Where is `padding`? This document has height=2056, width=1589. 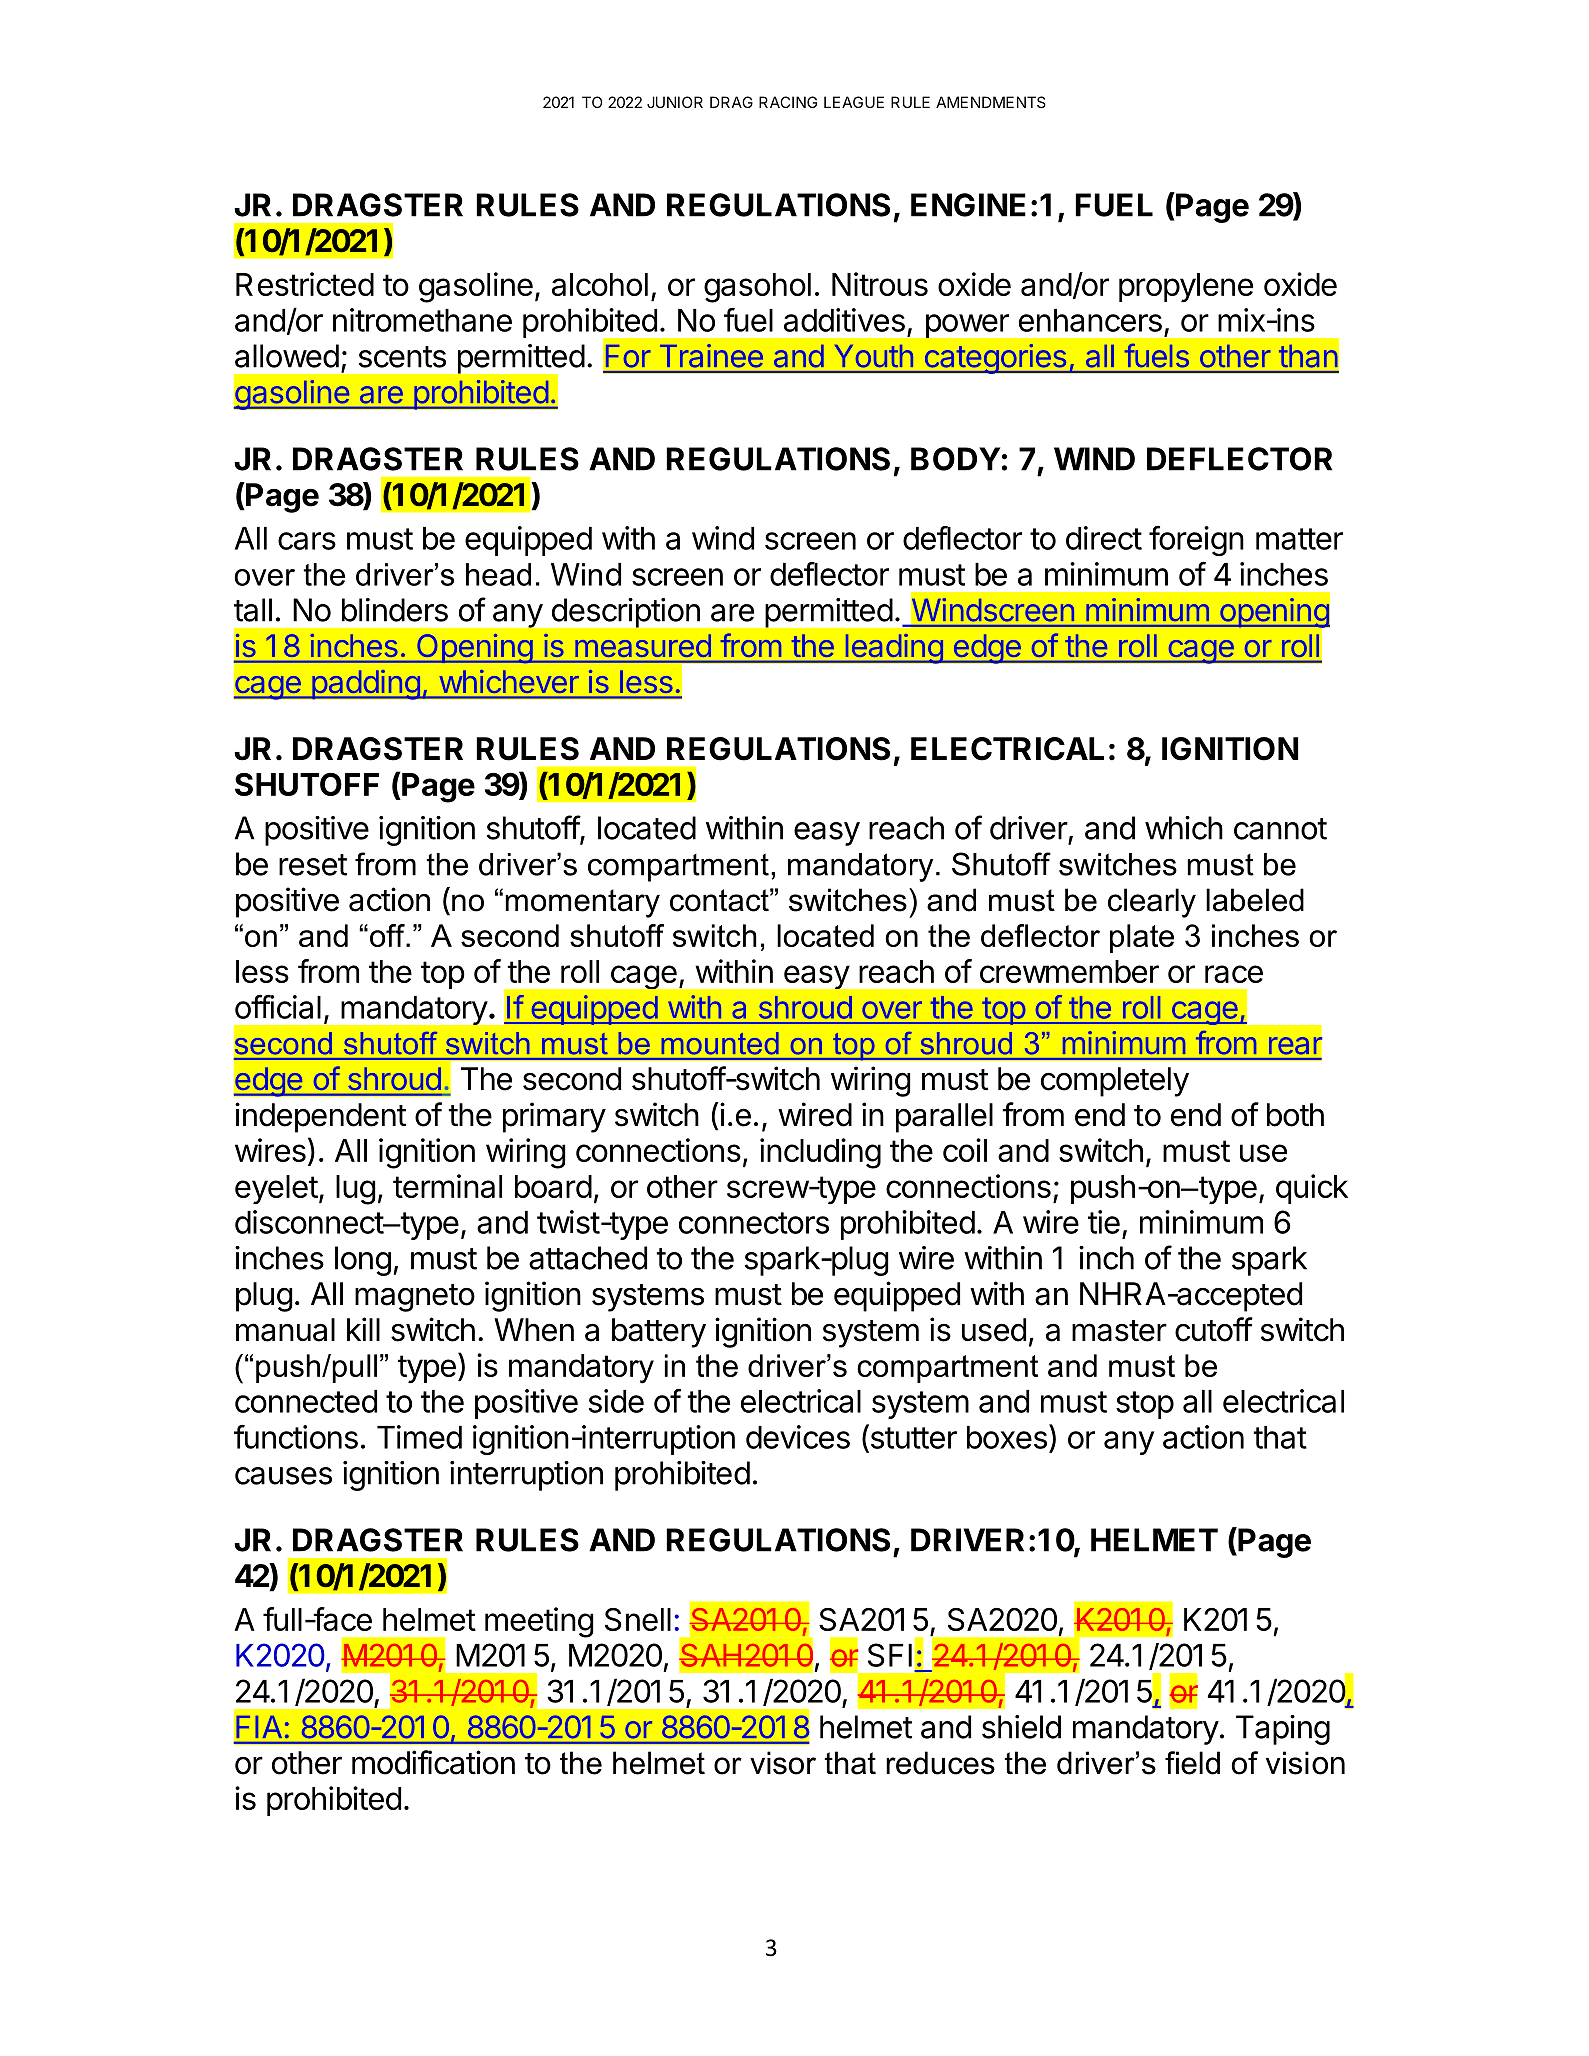 padding is located at coordinates (365, 684).
